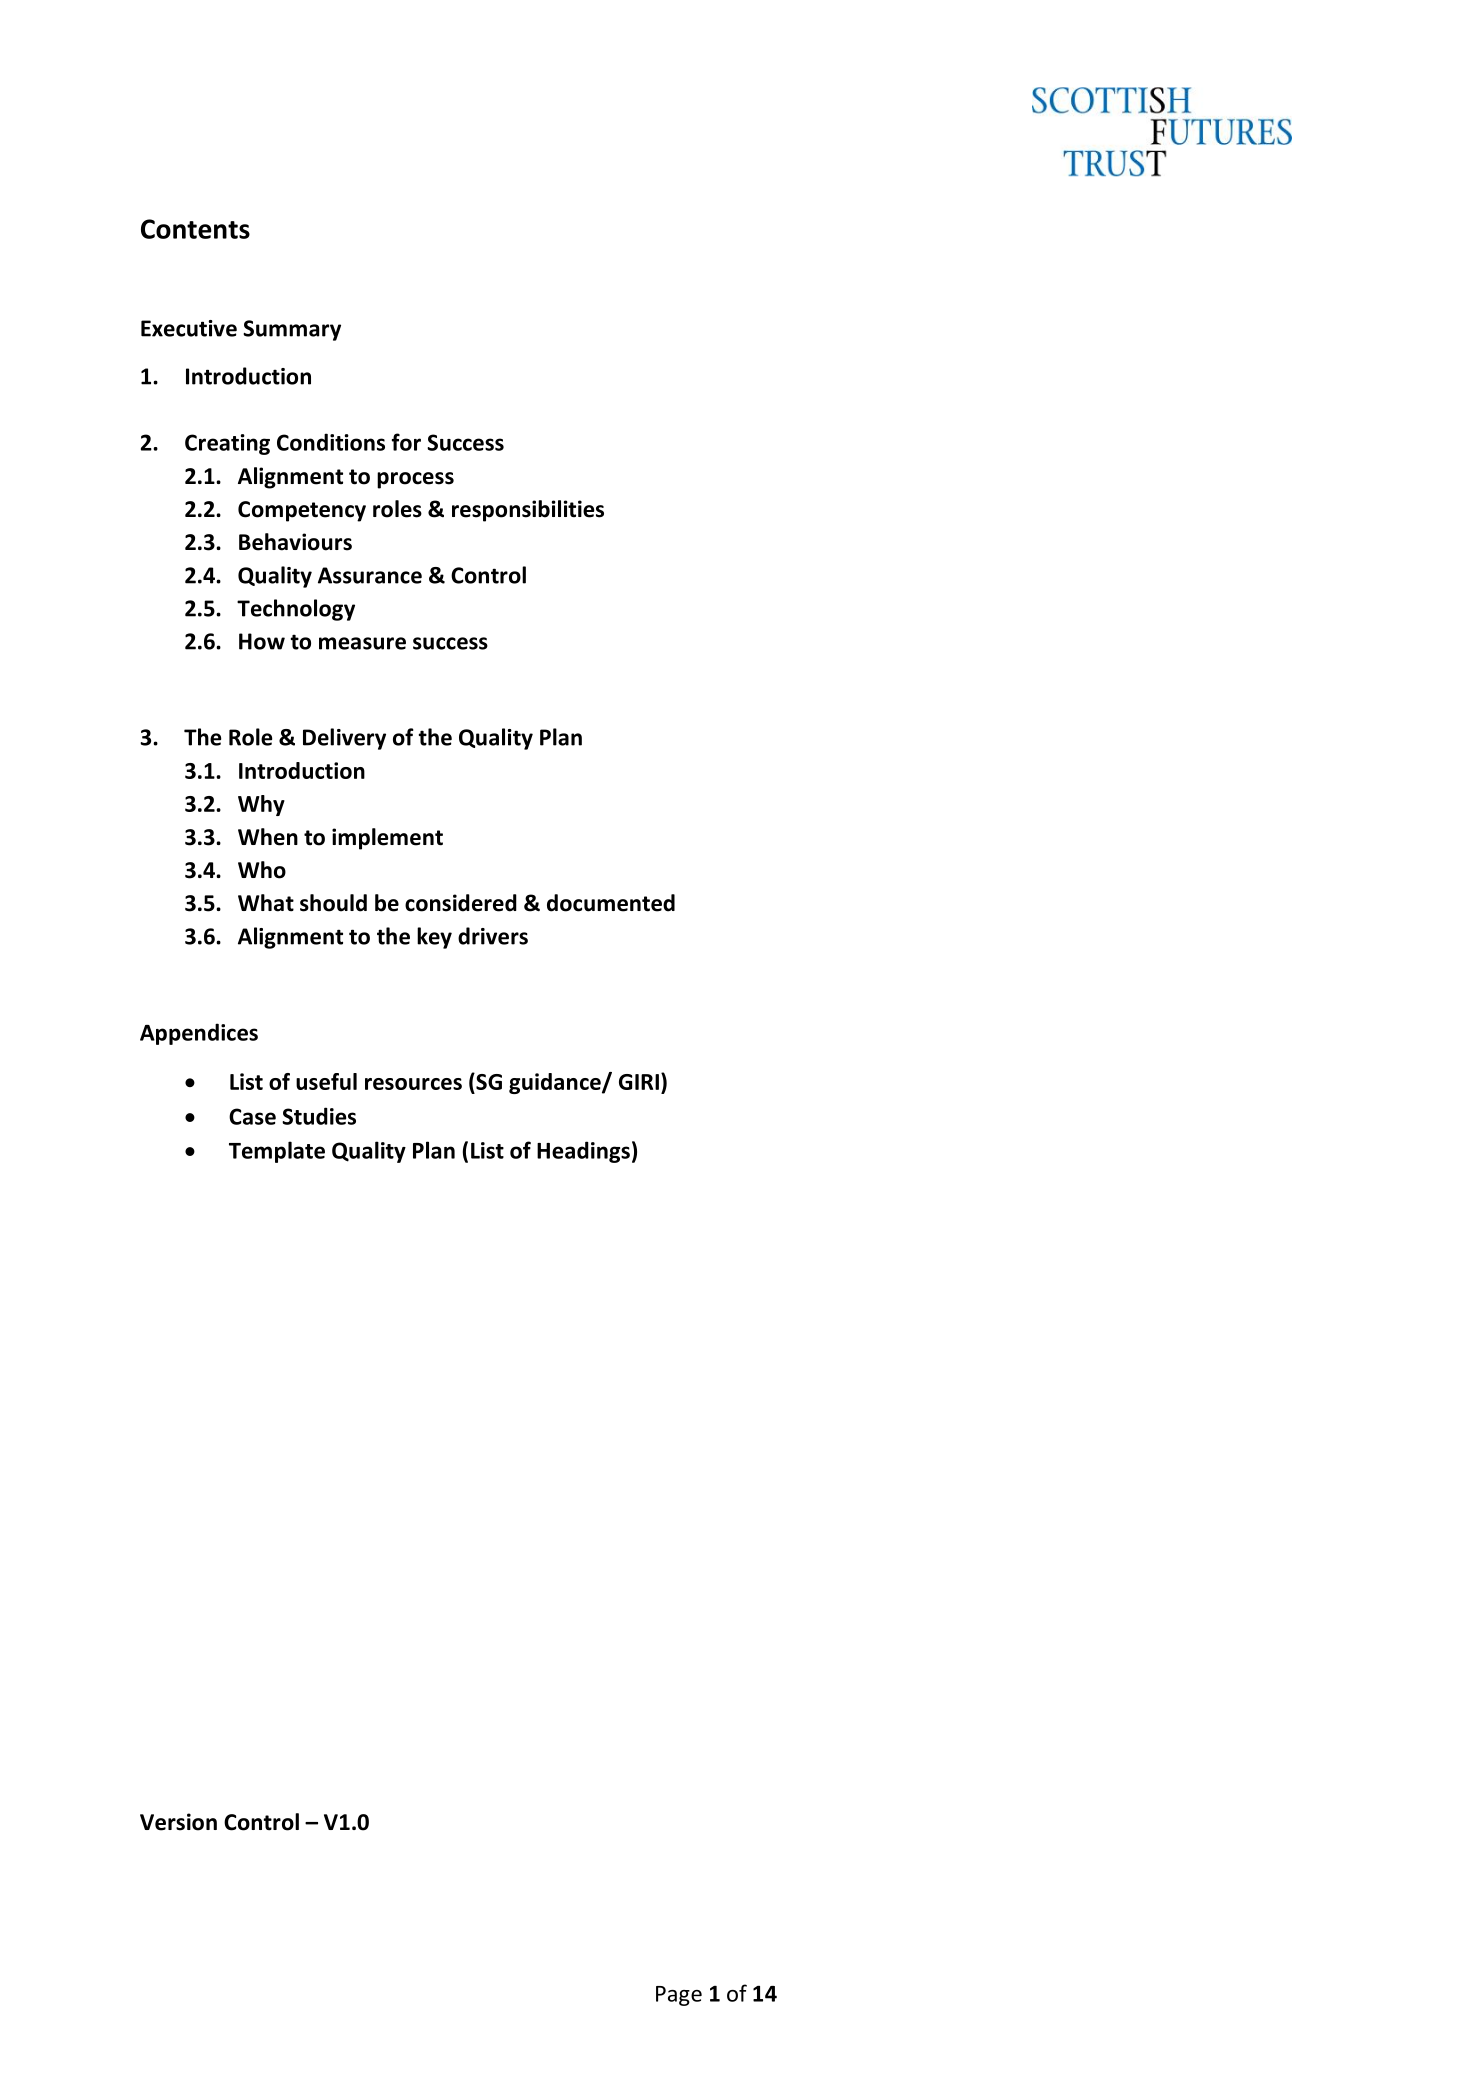  I want to click on Template, so click(277, 1152).
